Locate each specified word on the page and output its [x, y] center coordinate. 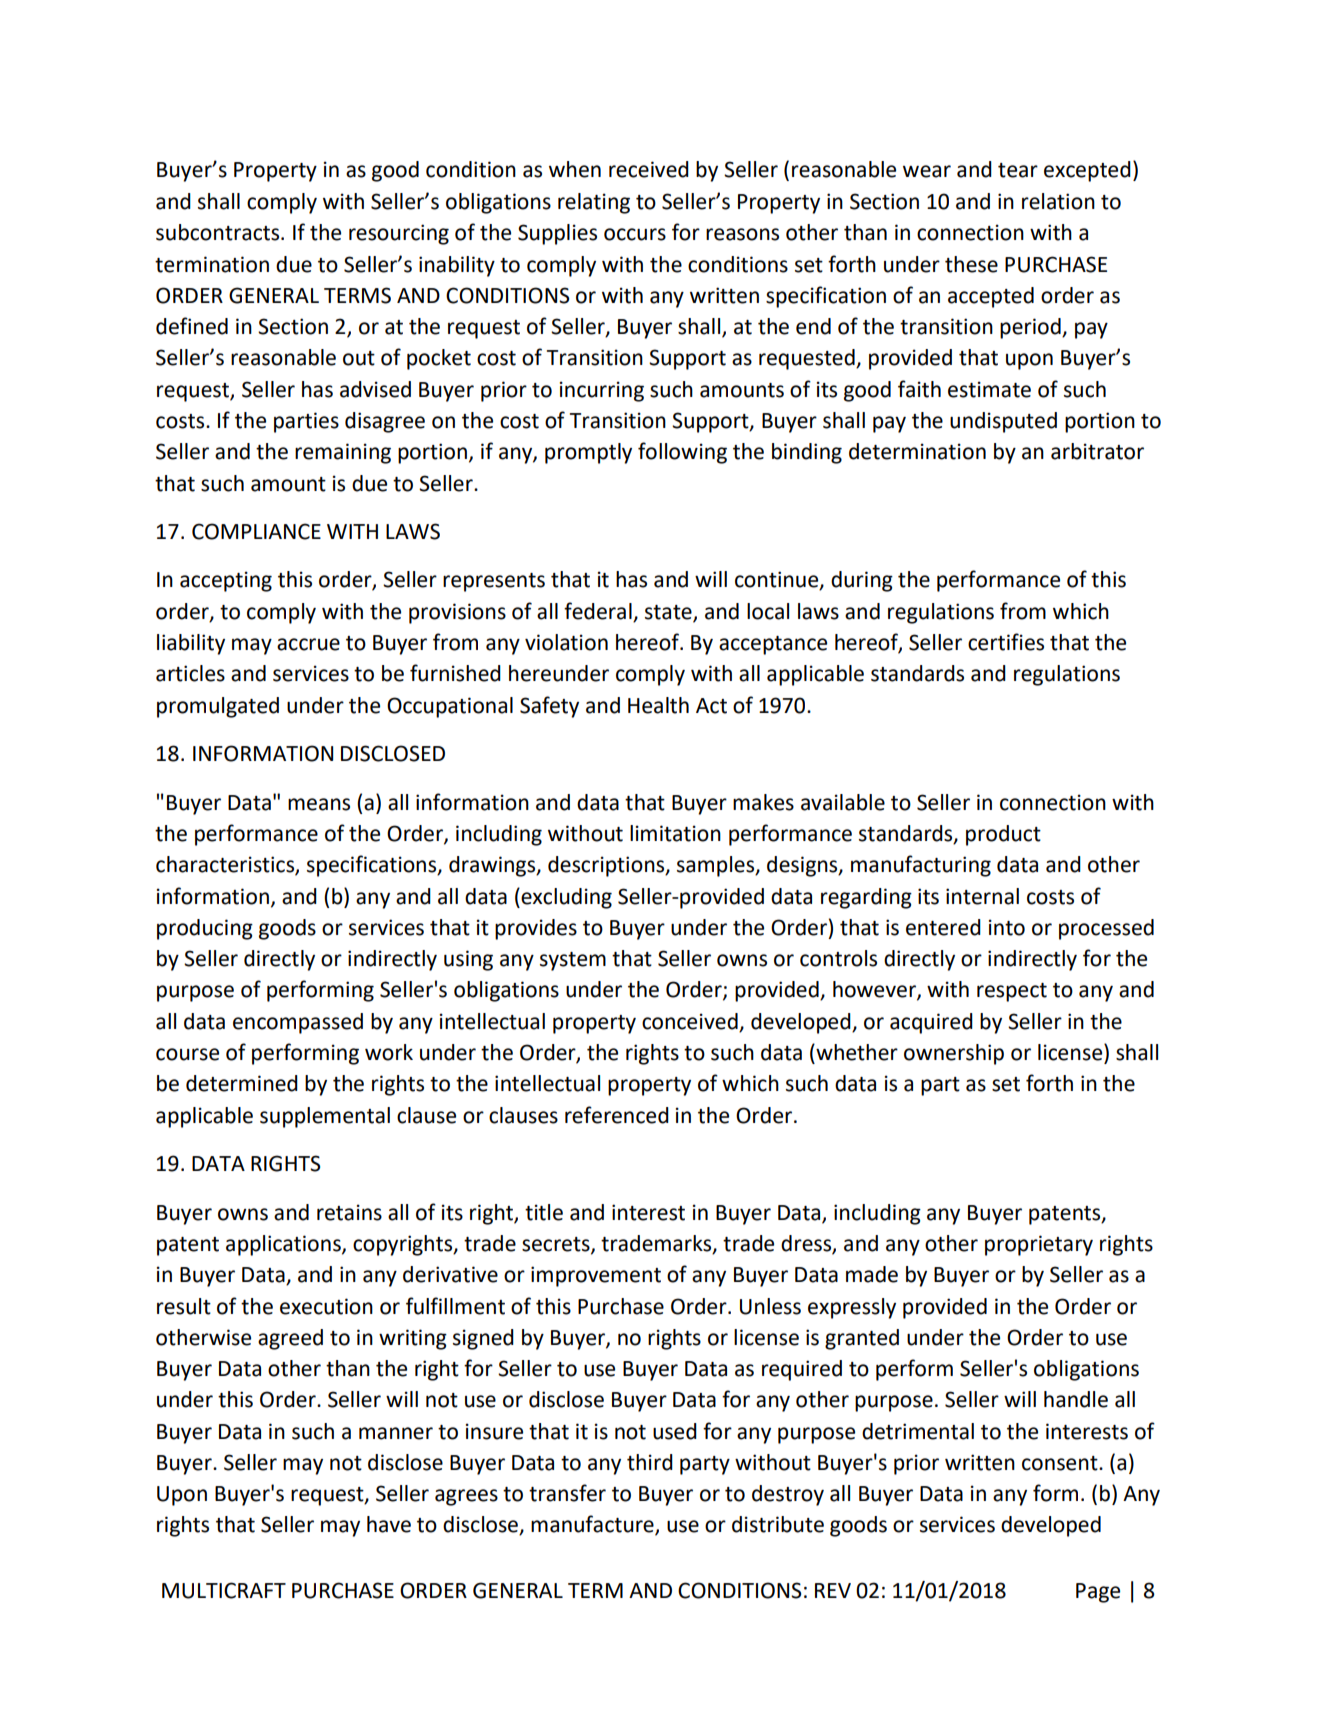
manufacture [593, 1525]
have [389, 1524]
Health [658, 705]
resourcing [399, 234]
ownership [954, 1054]
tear [1018, 170]
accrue [308, 644]
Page [1098, 1593]
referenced [617, 1115]
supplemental [325, 1117]
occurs [635, 234]
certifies [1006, 642]
